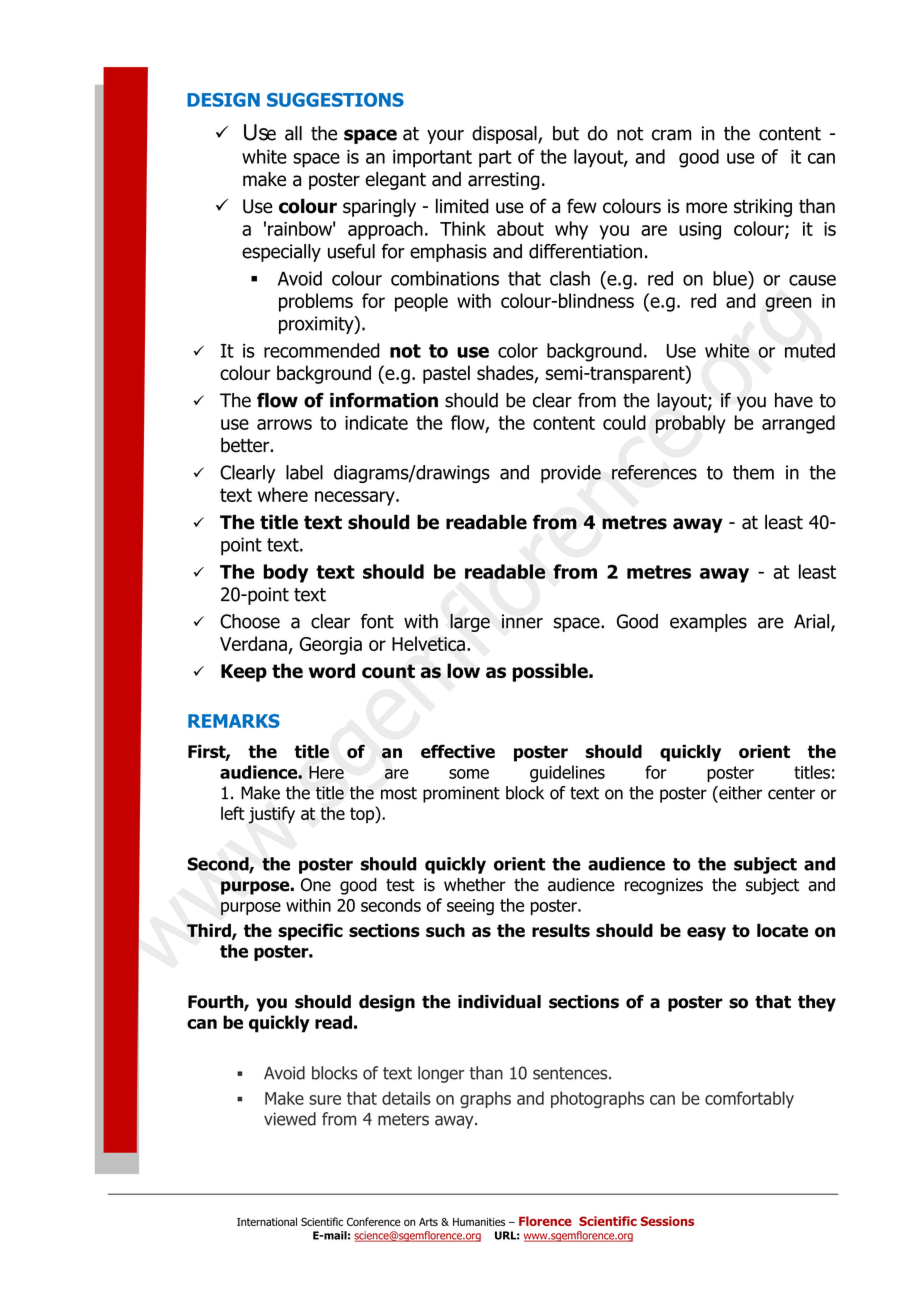  I want to click on color, so click(518, 350).
